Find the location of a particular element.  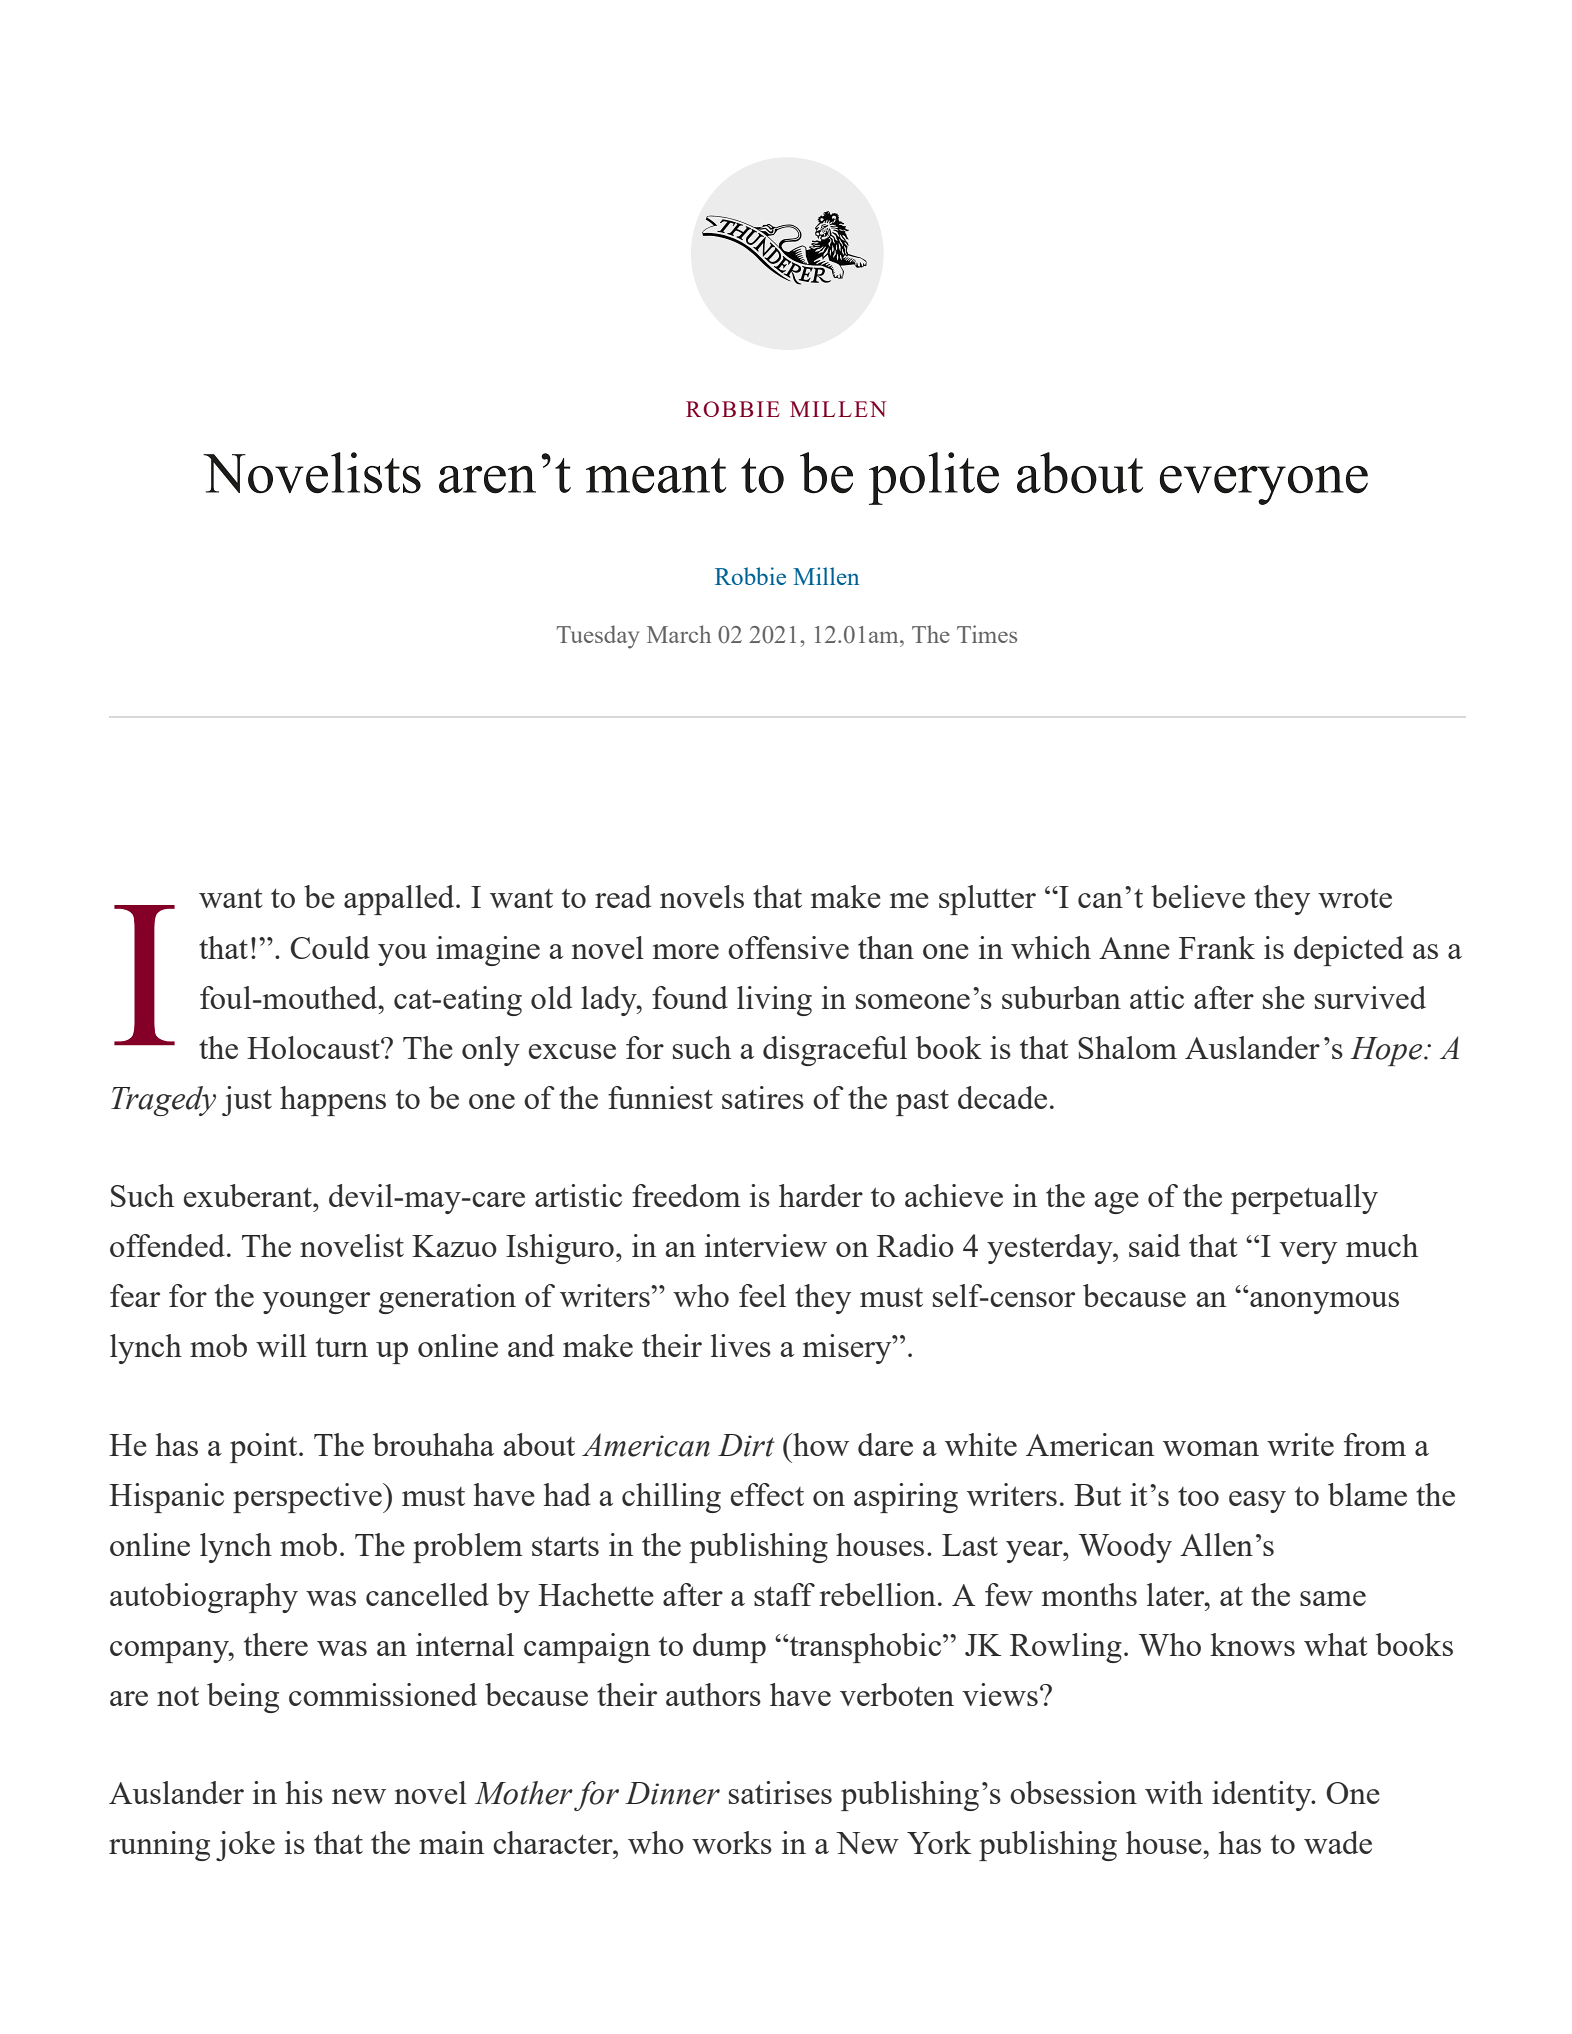

joke is located at coordinates (245, 1846).
